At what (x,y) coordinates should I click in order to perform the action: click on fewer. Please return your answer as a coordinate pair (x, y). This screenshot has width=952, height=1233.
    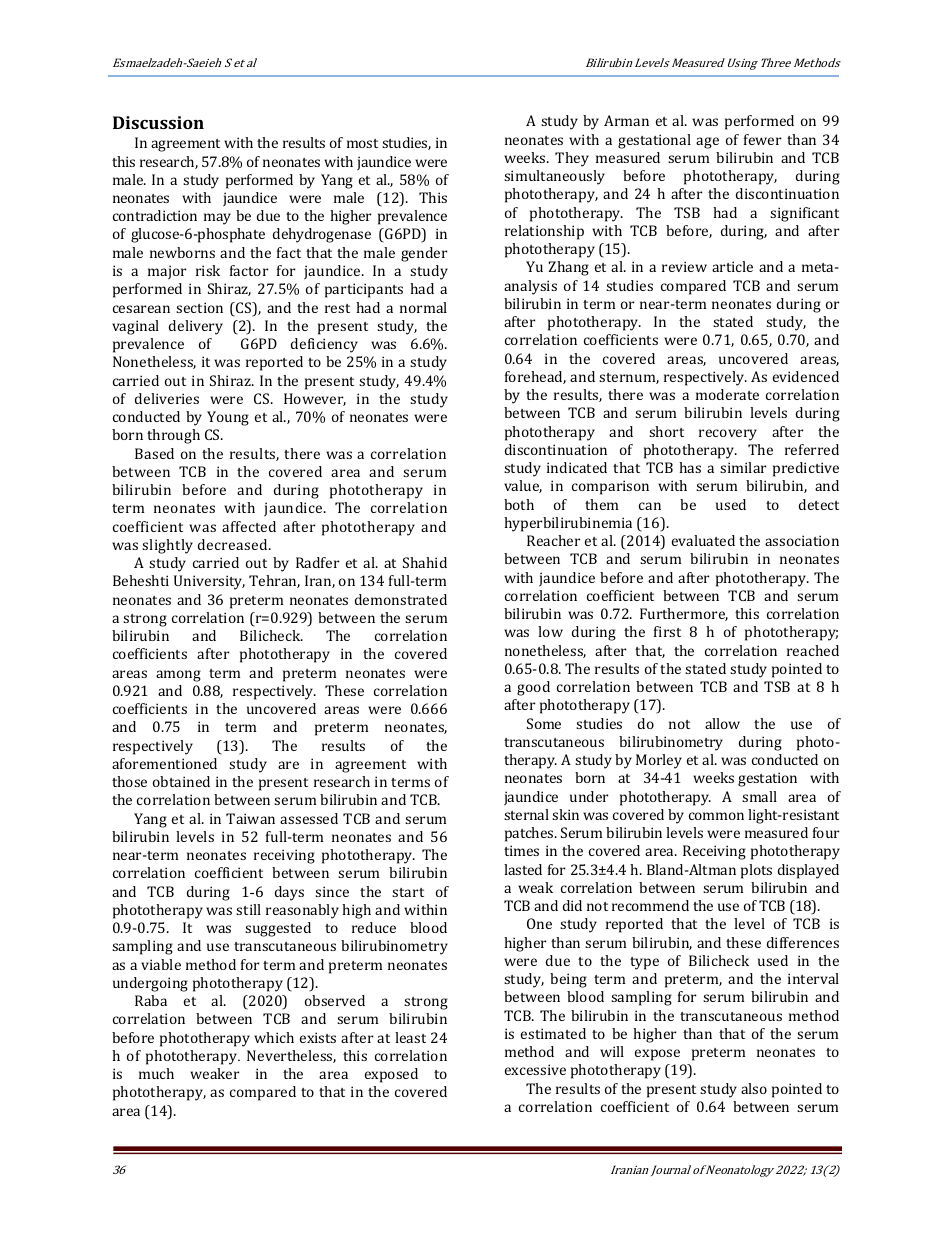
    Looking at the image, I should click on (762, 139).
